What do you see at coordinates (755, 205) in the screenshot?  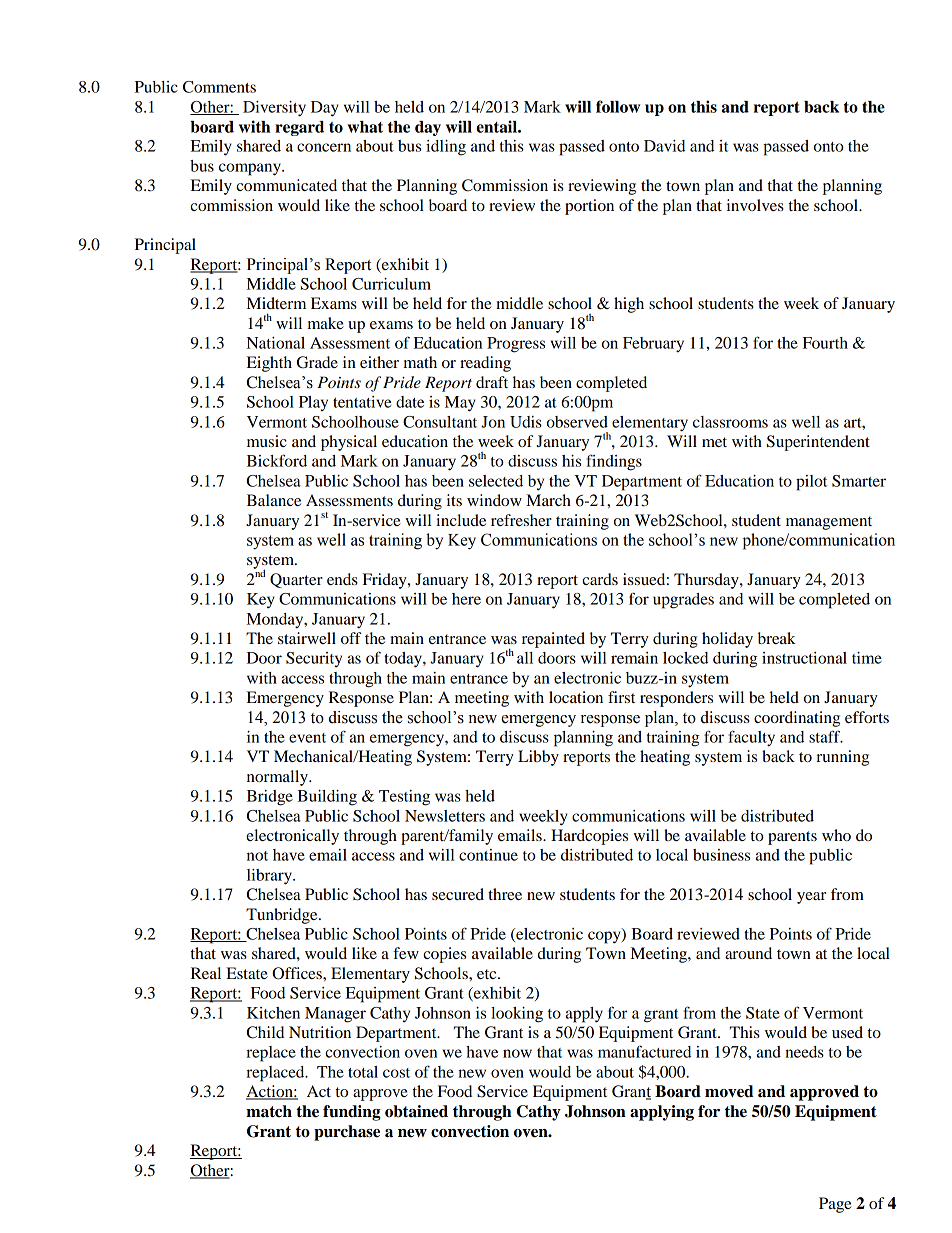 I see `involves` at bounding box center [755, 205].
